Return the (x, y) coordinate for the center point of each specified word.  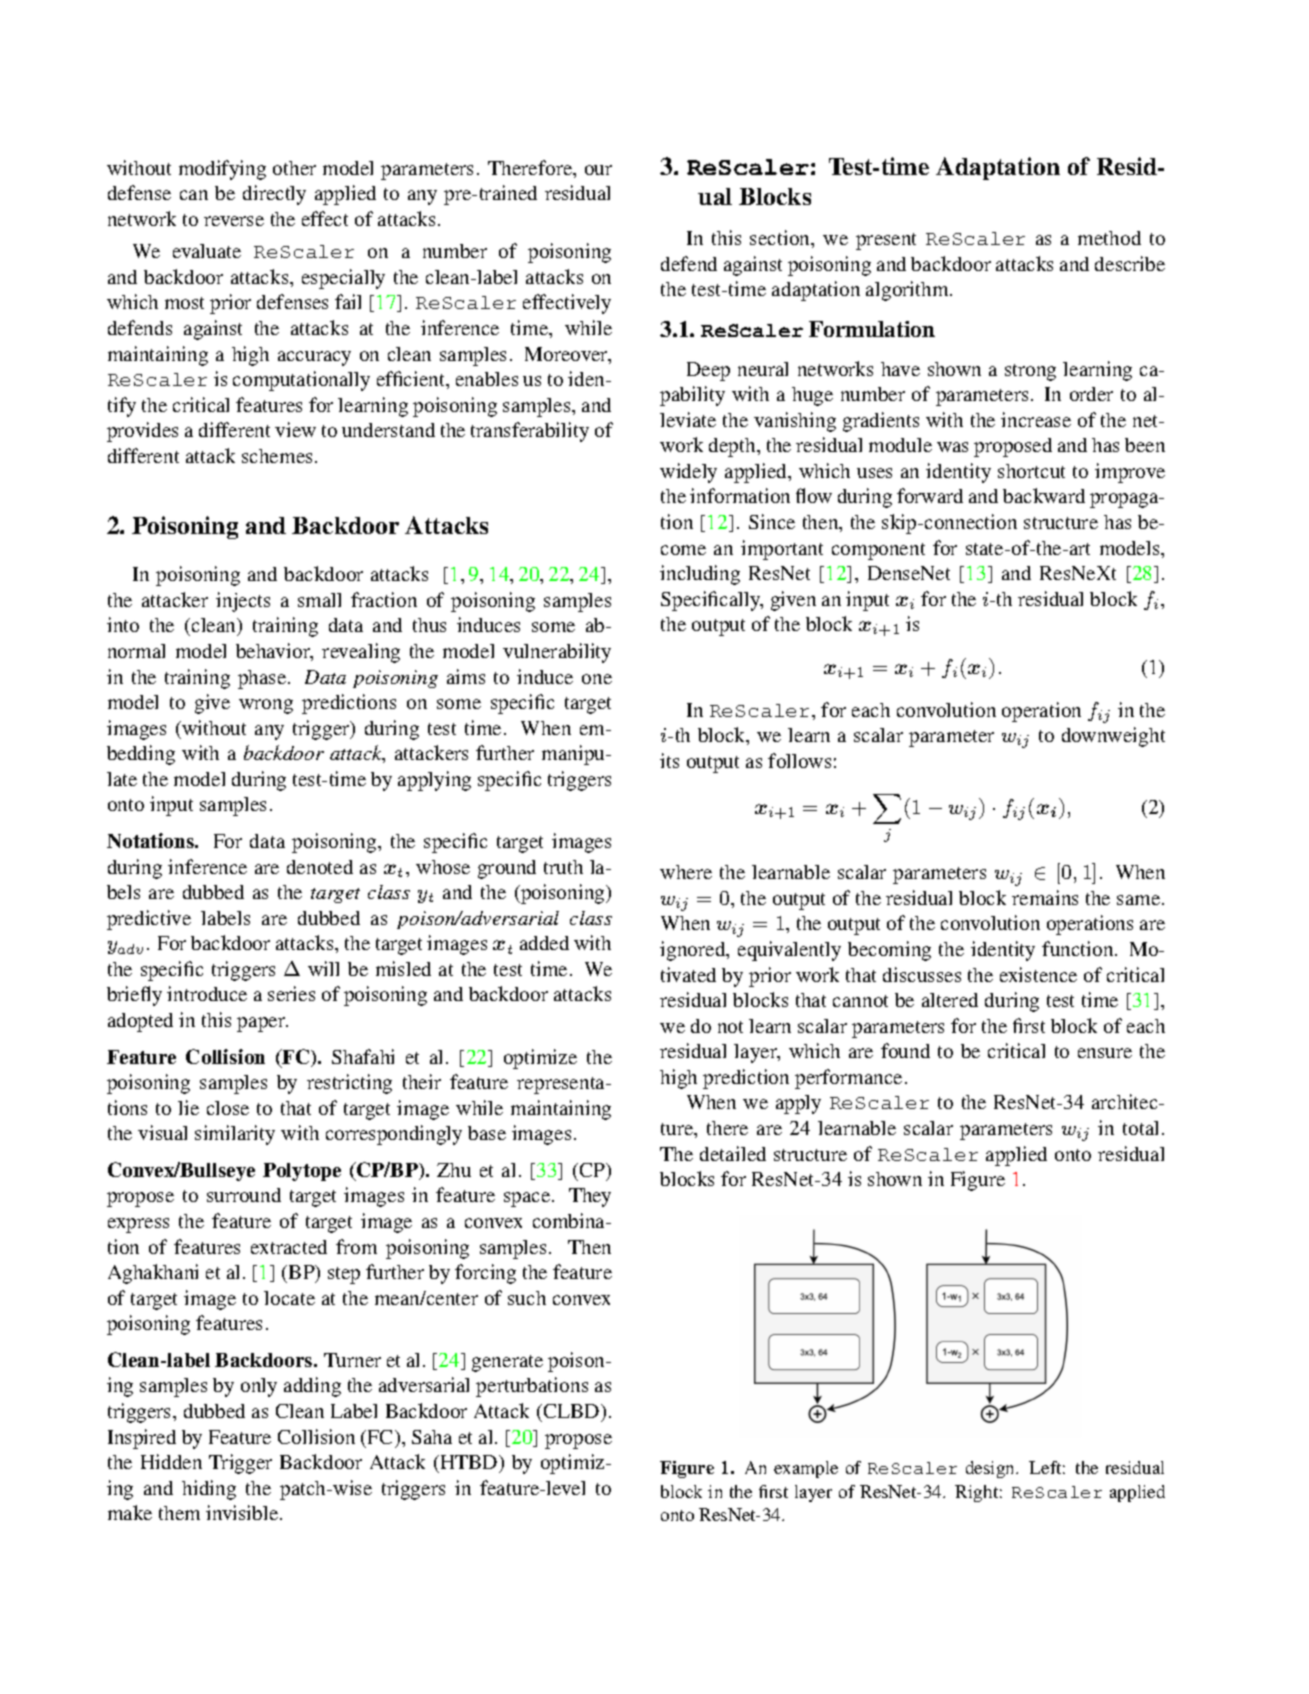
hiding (209, 1490)
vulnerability (557, 653)
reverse (234, 221)
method (1109, 238)
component (878, 551)
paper (262, 1024)
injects (243, 602)
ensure (1105, 1053)
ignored (694, 951)
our (598, 170)
